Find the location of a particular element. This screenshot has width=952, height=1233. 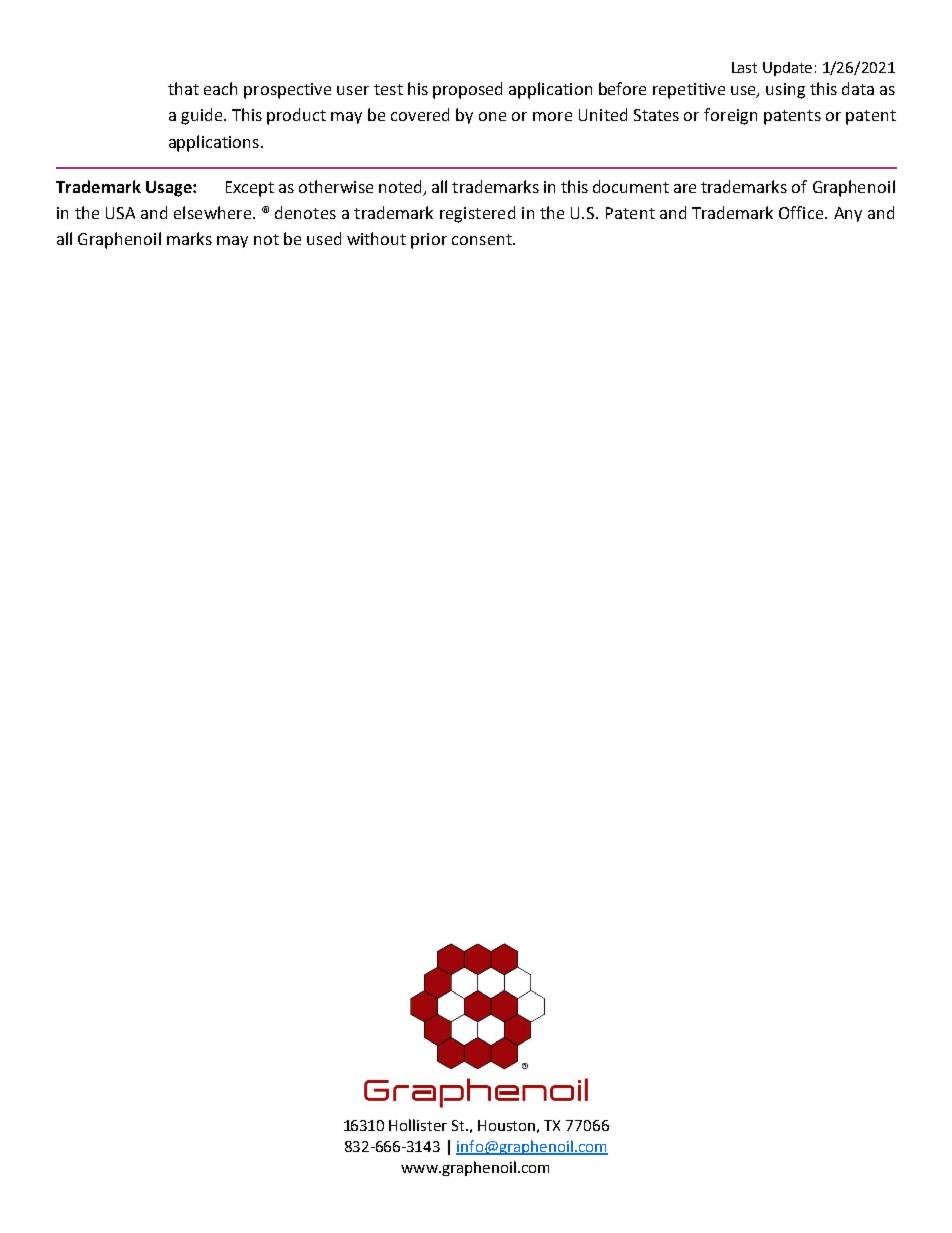

Hollister is located at coordinates (418, 1125).
